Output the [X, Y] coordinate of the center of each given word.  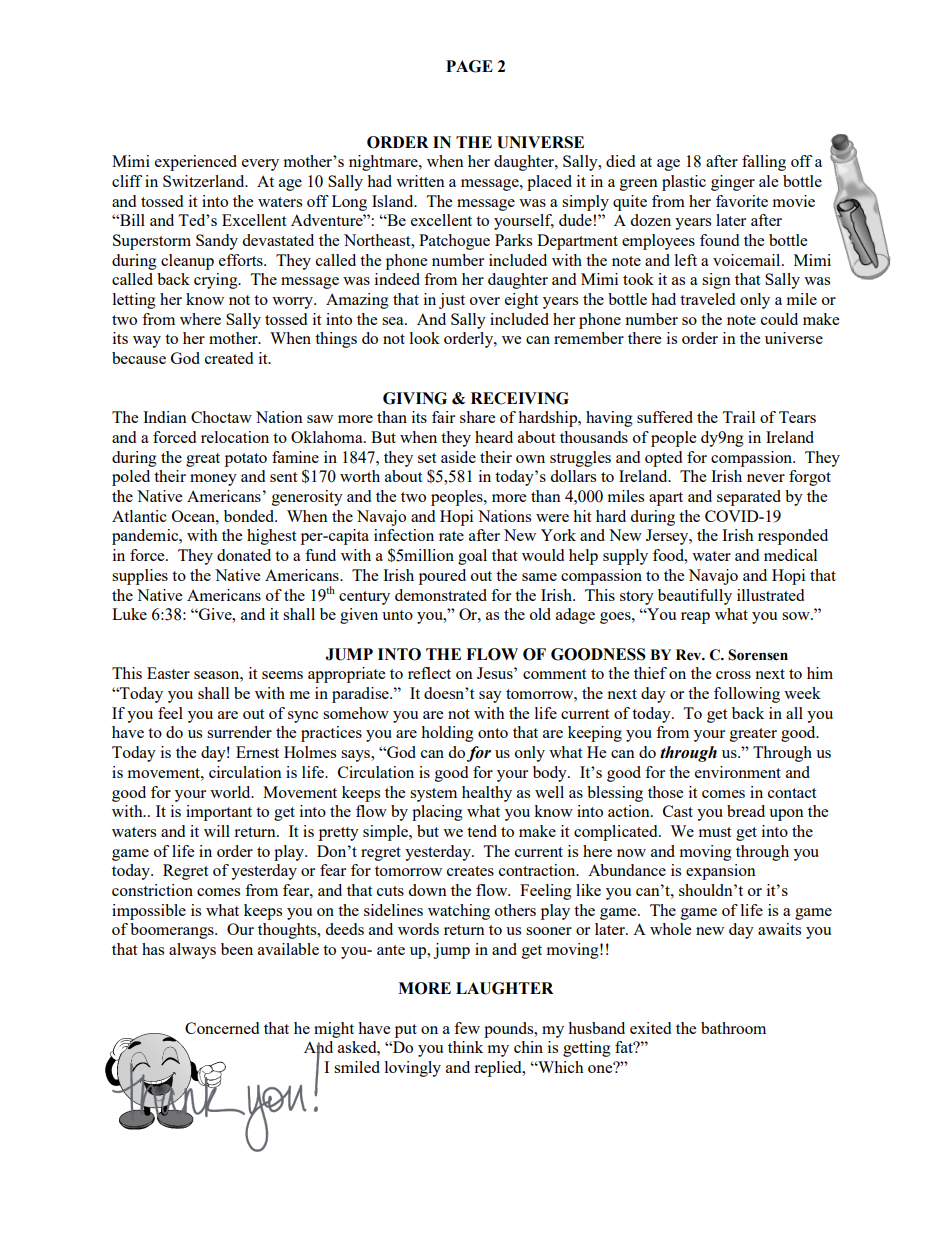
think [465, 1047]
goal [472, 557]
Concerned [222, 1028]
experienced [196, 163]
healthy [487, 794]
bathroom [733, 1028]
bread [746, 811]
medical [790, 555]
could [779, 319]
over [485, 301]
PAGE [469, 66]
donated [244, 555]
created [229, 358]
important [219, 813]
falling [764, 163]
